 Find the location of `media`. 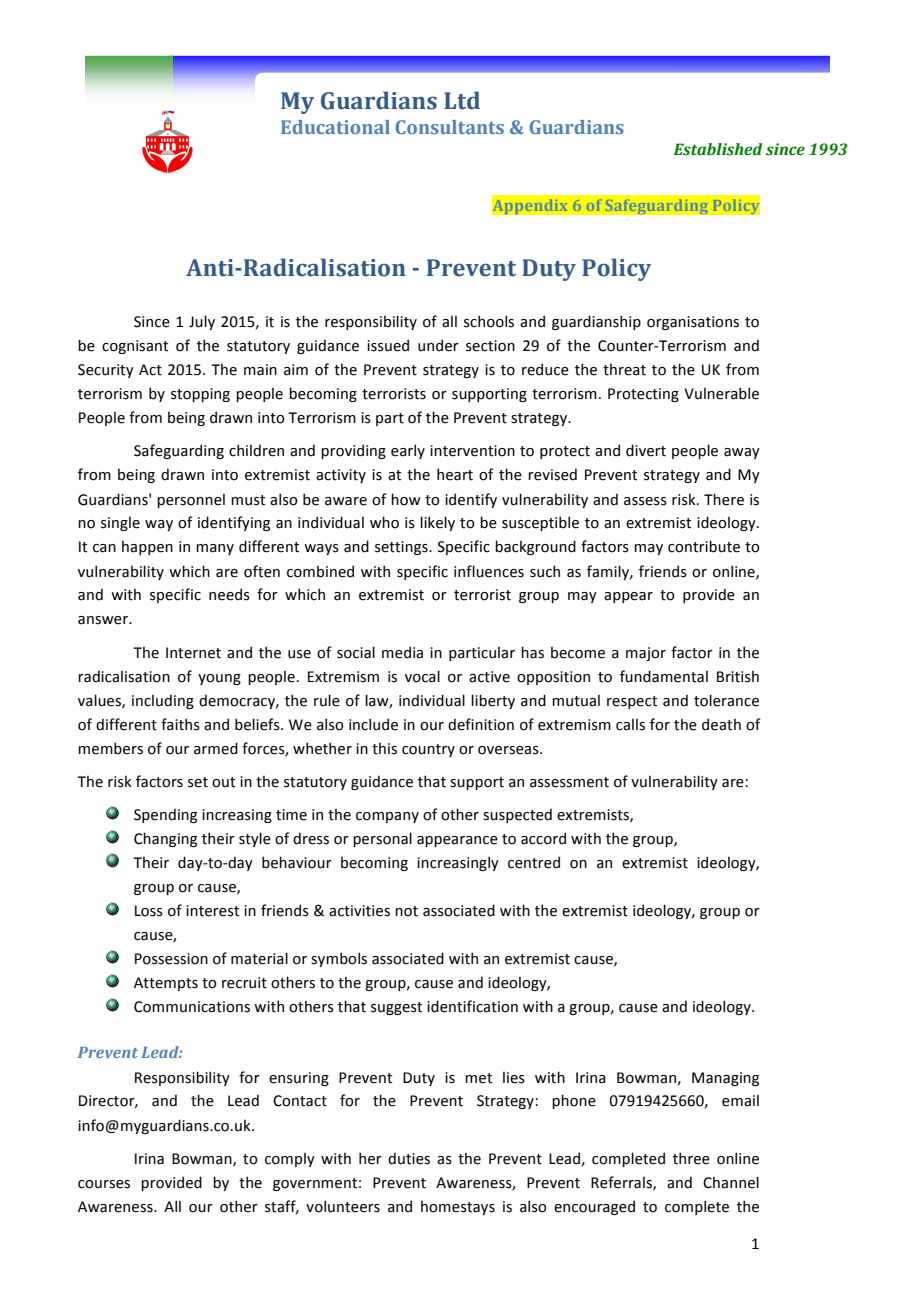

media is located at coordinates (402, 652).
